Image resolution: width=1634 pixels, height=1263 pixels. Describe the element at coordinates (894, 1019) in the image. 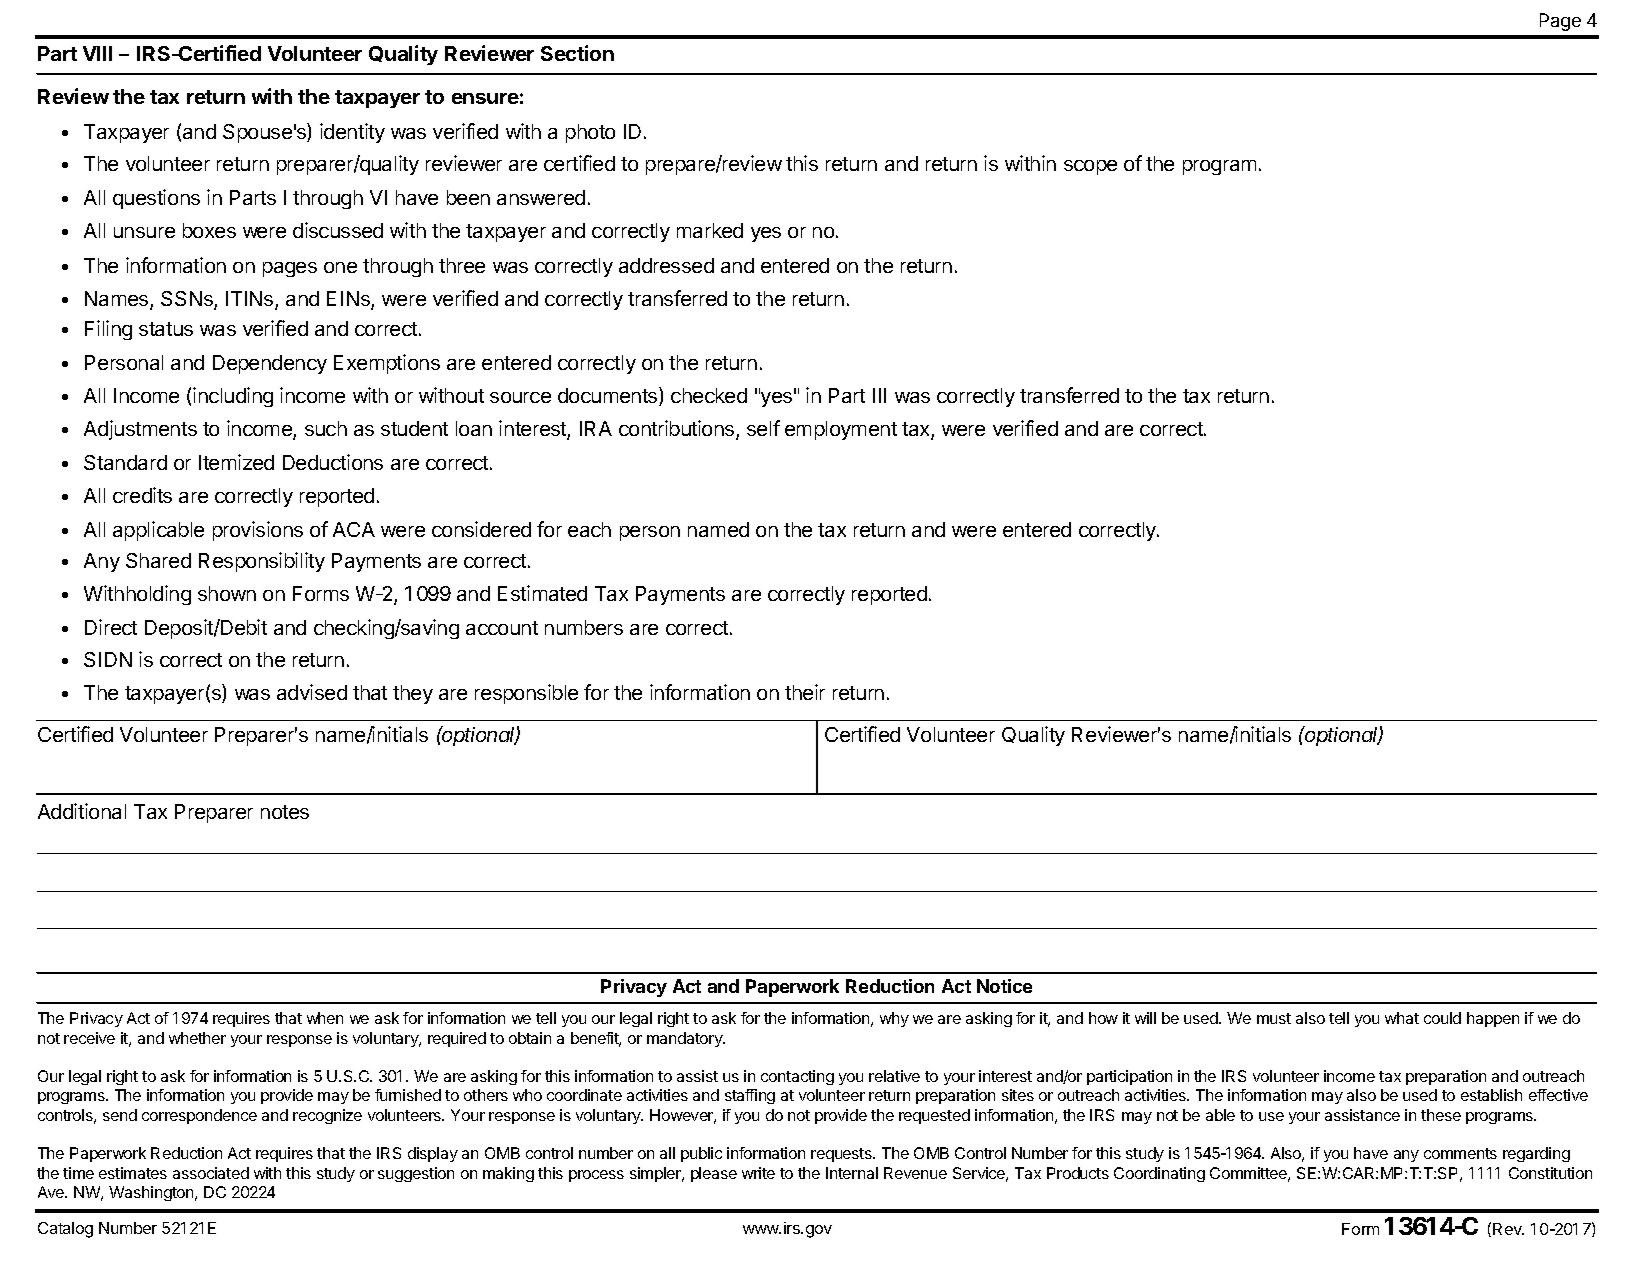

I see `why` at that location.
